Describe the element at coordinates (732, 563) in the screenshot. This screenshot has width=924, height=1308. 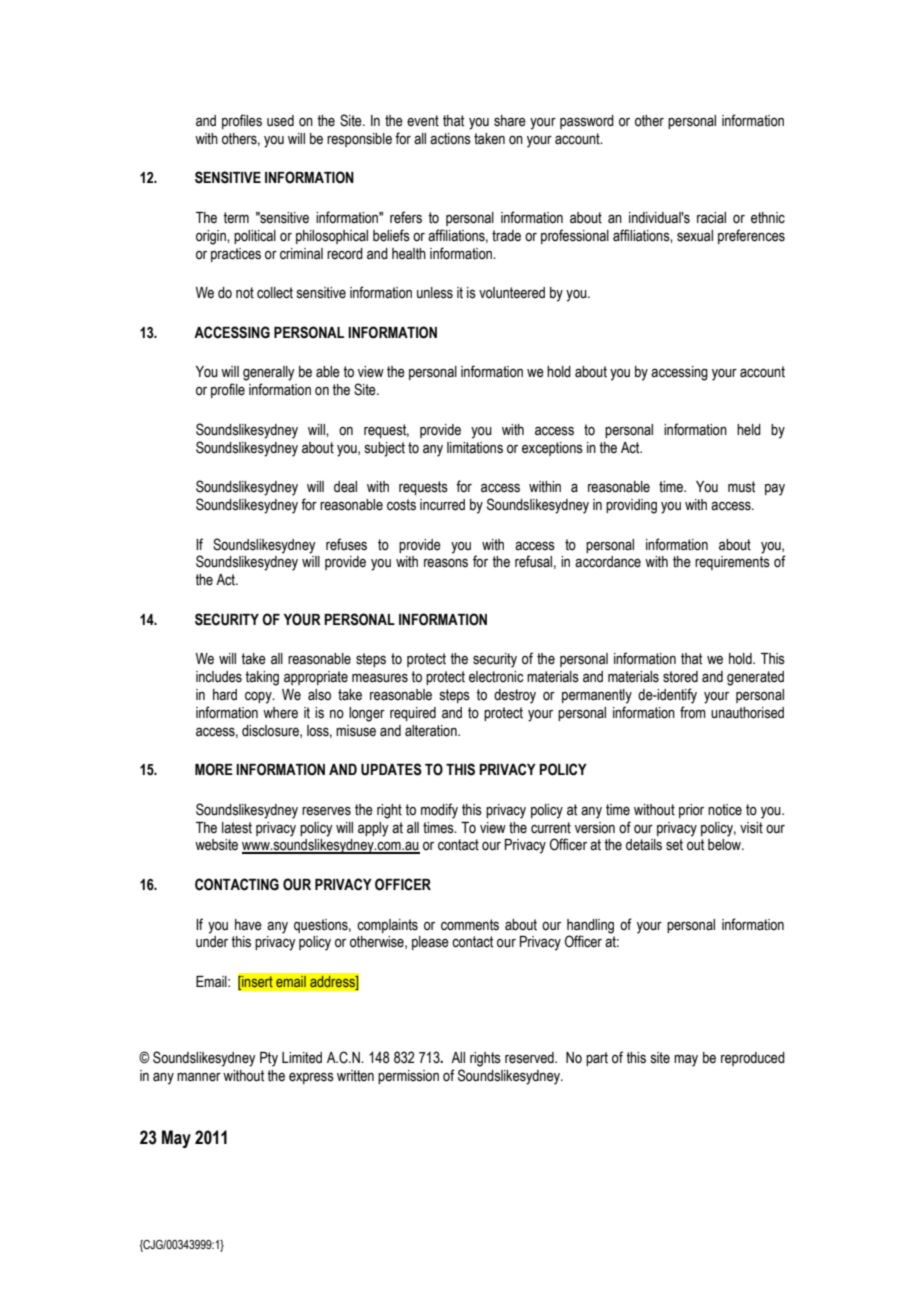
I see `requirements` at that location.
